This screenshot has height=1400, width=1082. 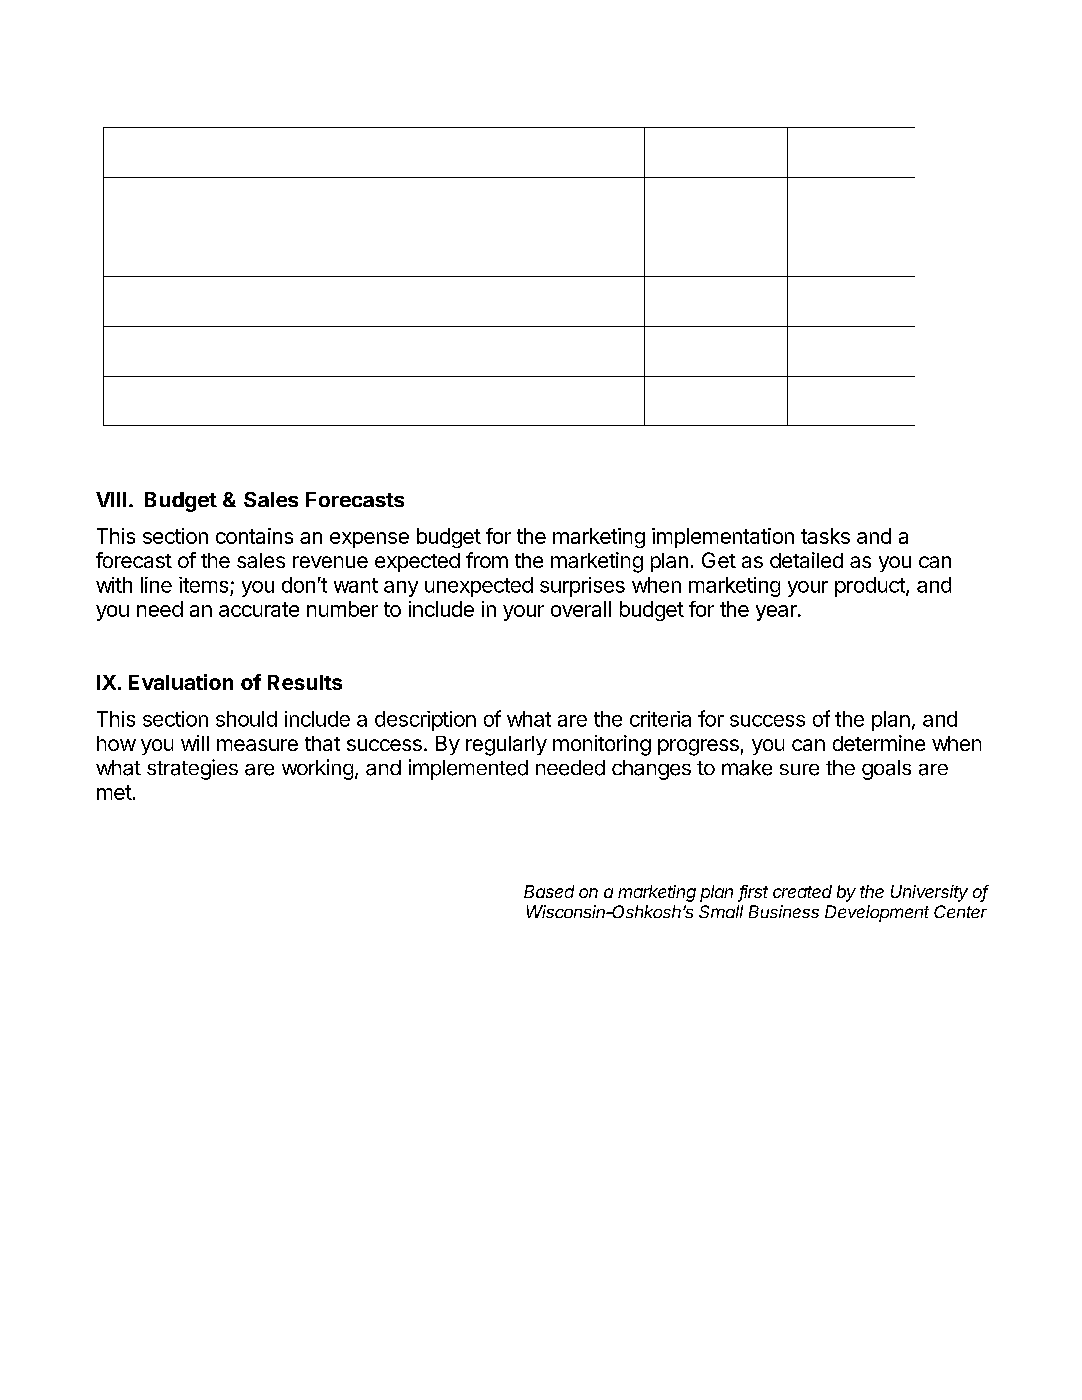 What do you see at coordinates (660, 719) in the screenshot?
I see `criteria` at bounding box center [660, 719].
